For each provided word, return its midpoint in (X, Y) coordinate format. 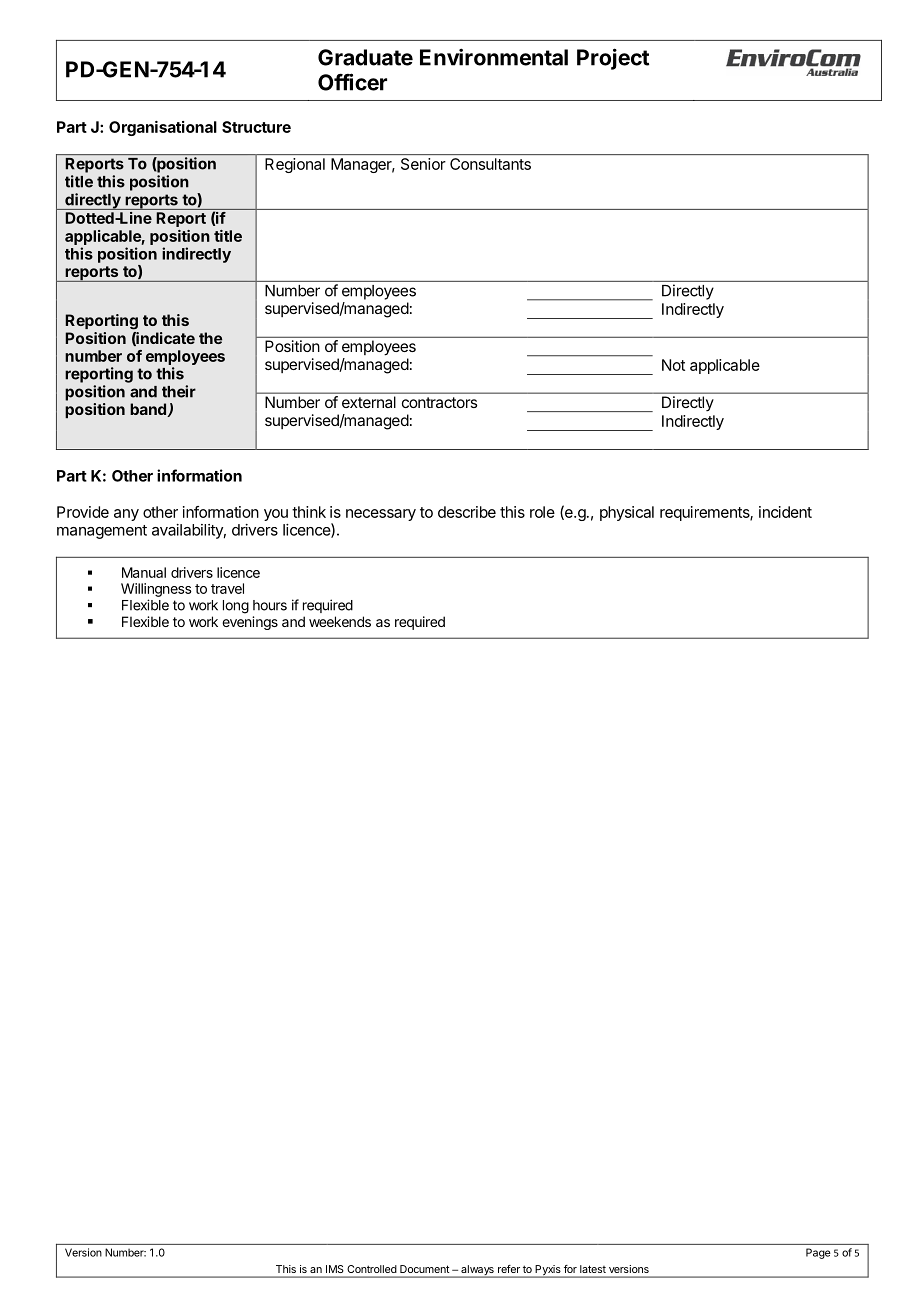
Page (818, 1253)
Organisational (163, 128)
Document (424, 1269)
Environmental (494, 57)
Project (613, 59)
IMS (334, 1269)
